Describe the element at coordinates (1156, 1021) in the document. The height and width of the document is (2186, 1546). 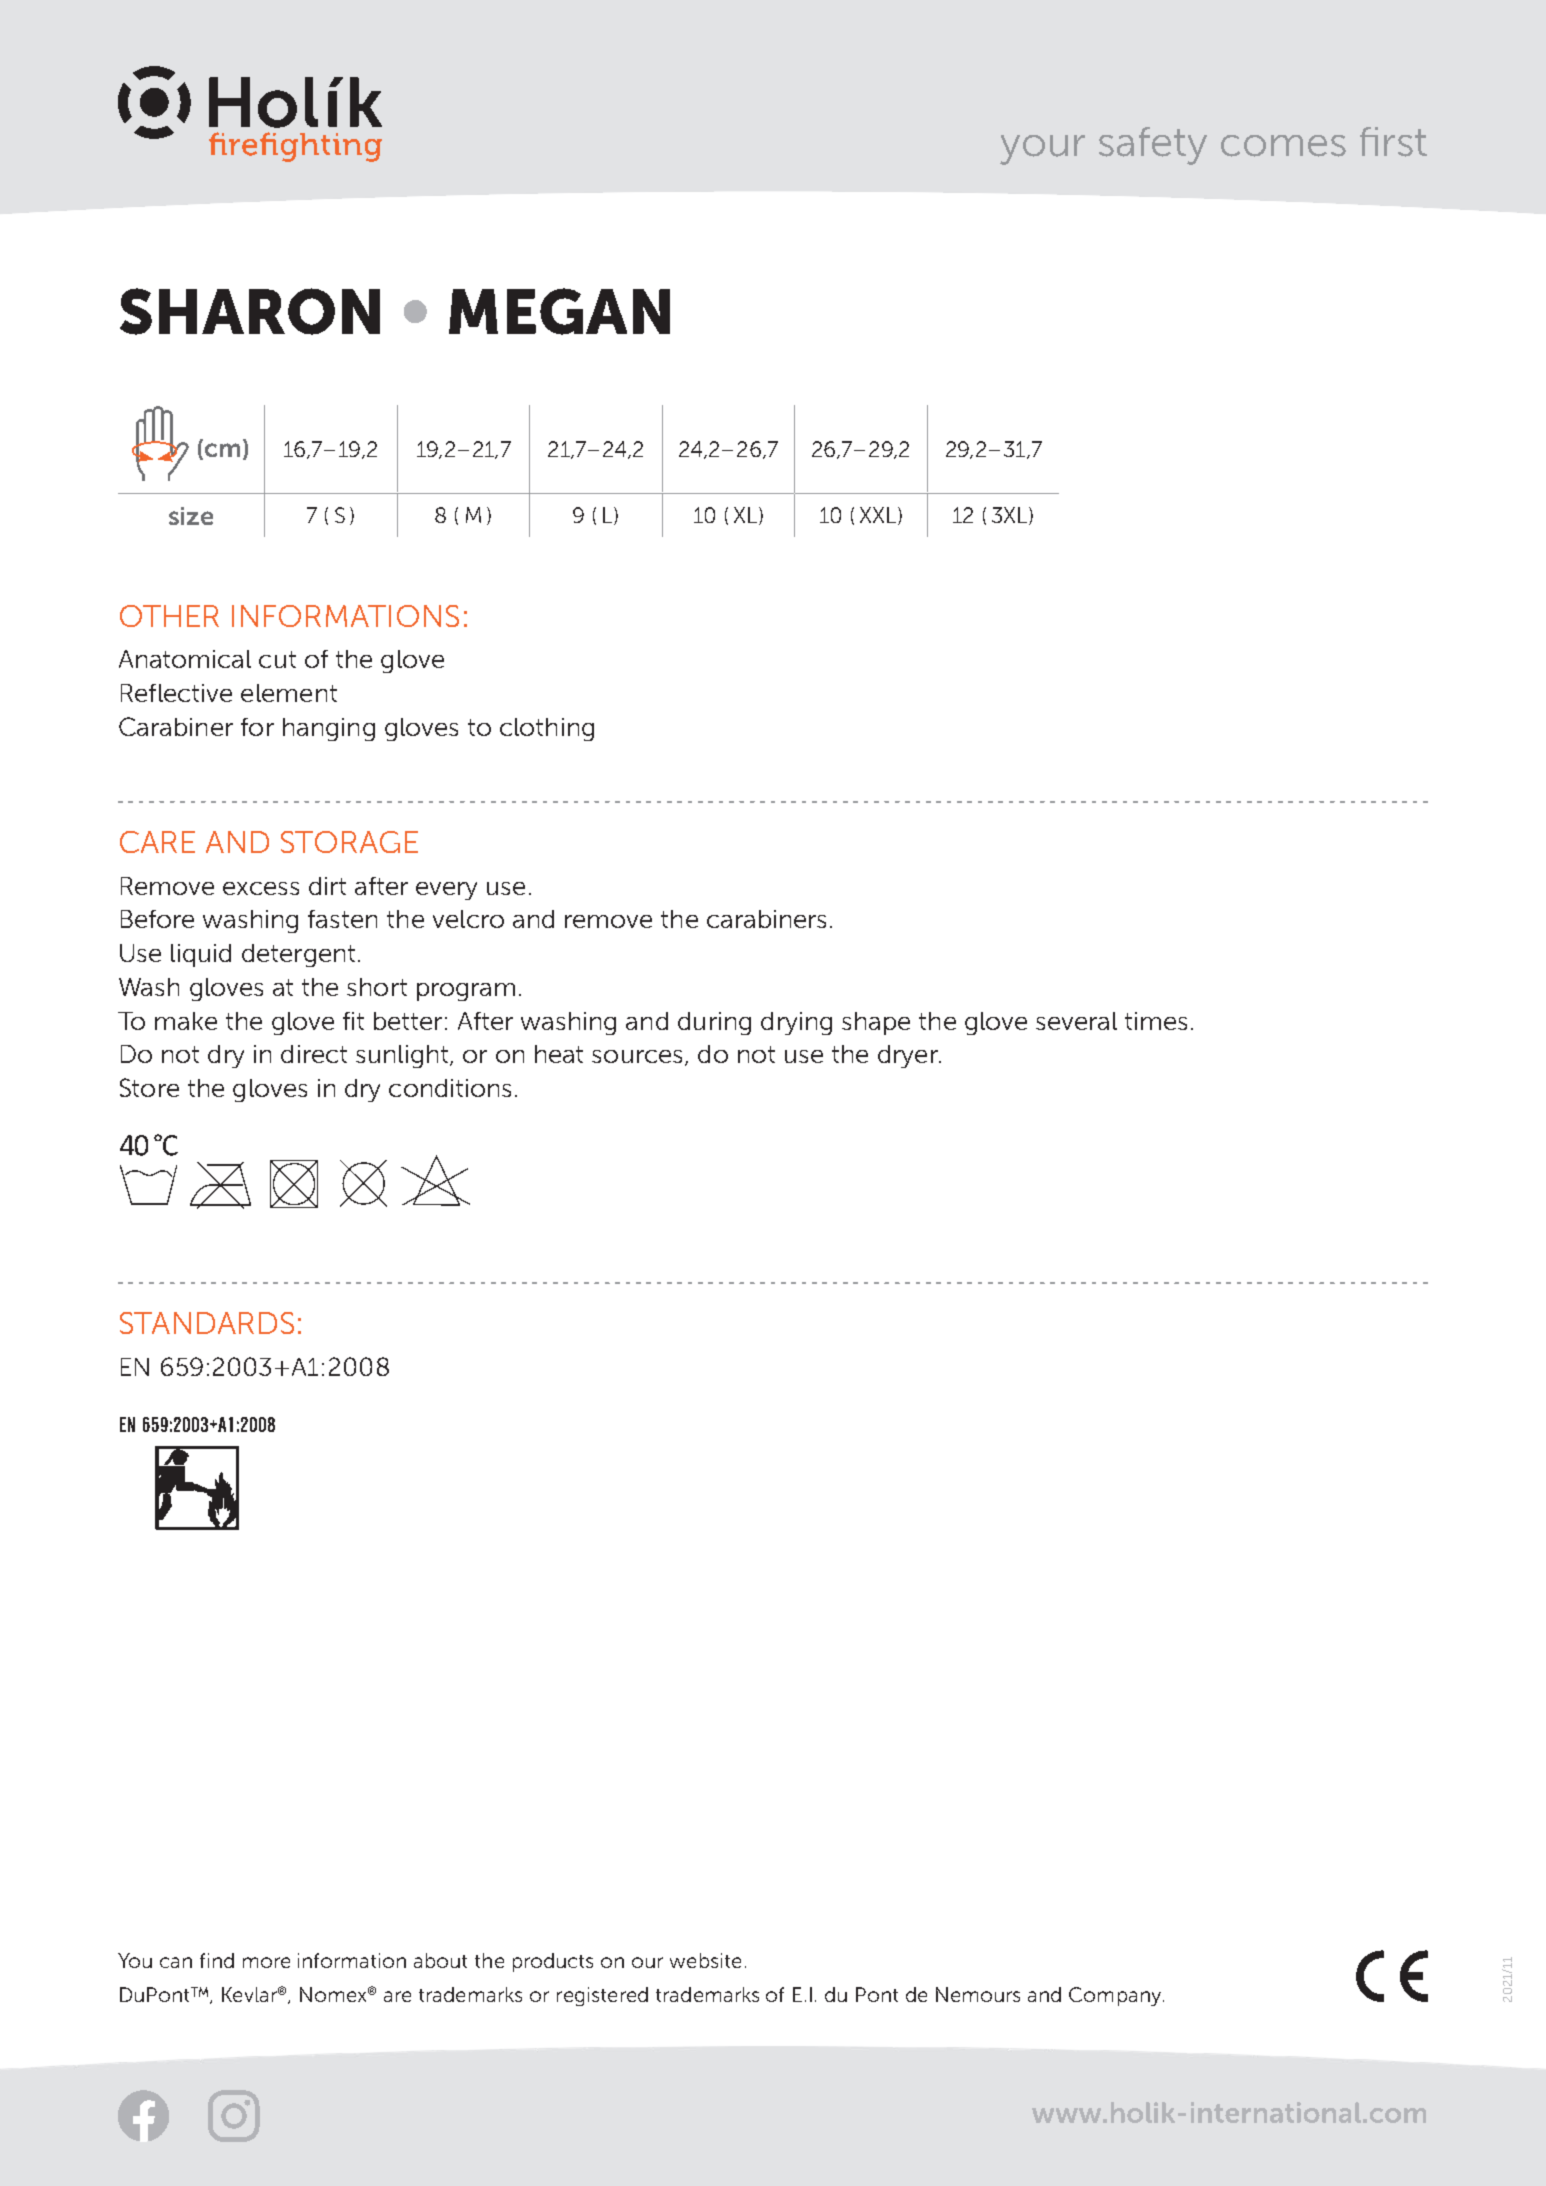
I see `times` at that location.
